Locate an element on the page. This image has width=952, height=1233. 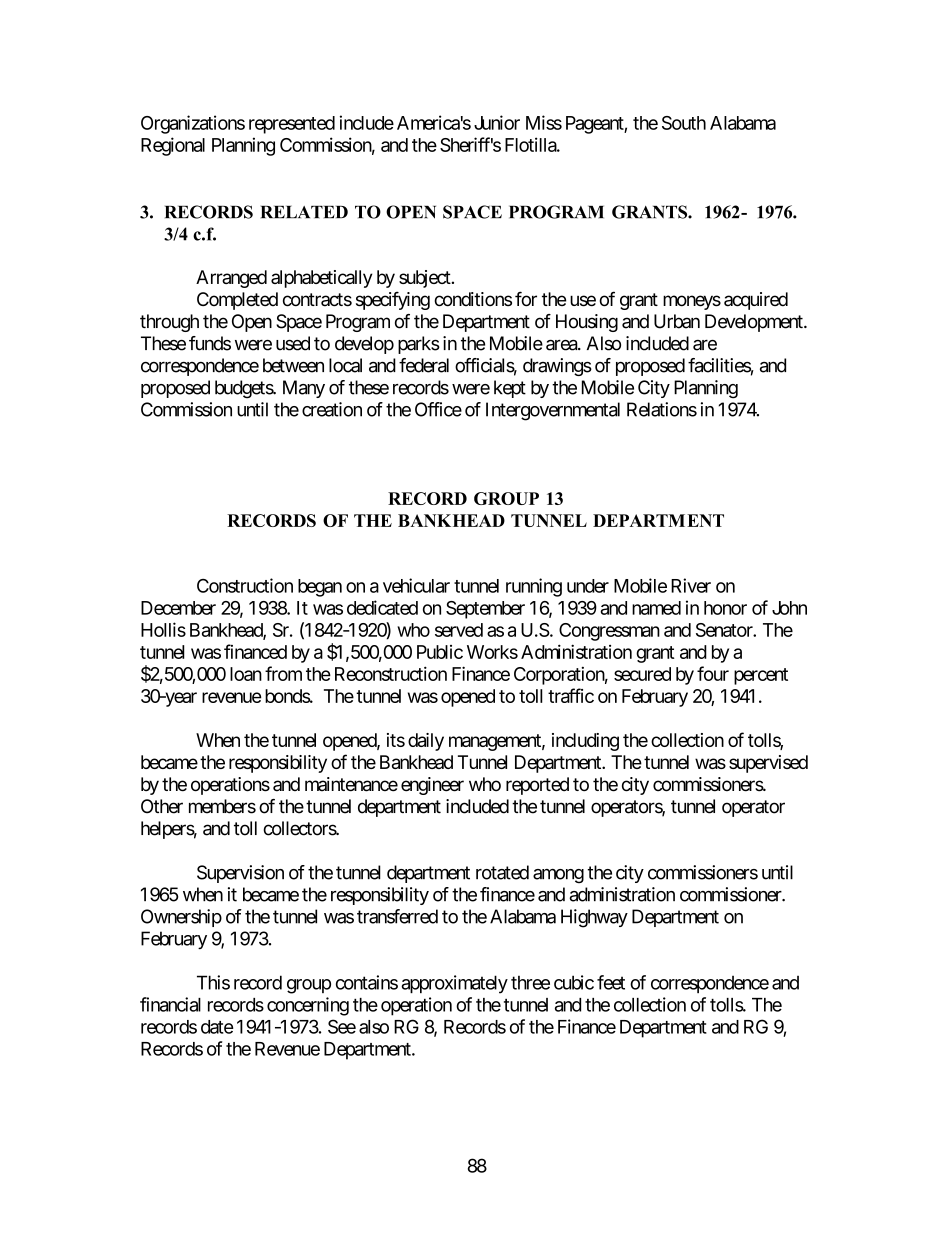
date is located at coordinates (217, 1027).
